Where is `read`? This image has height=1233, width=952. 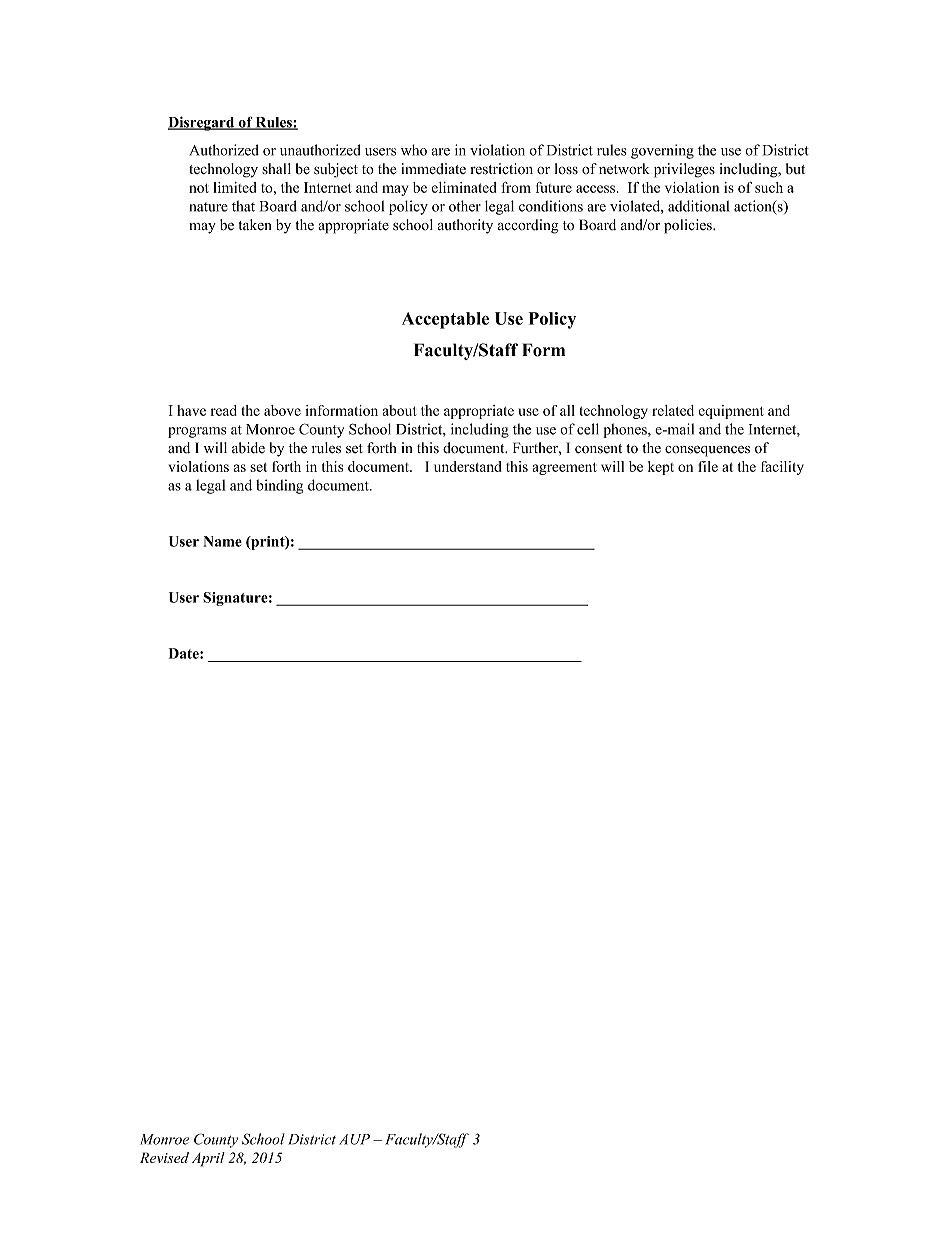 read is located at coordinates (224, 410).
